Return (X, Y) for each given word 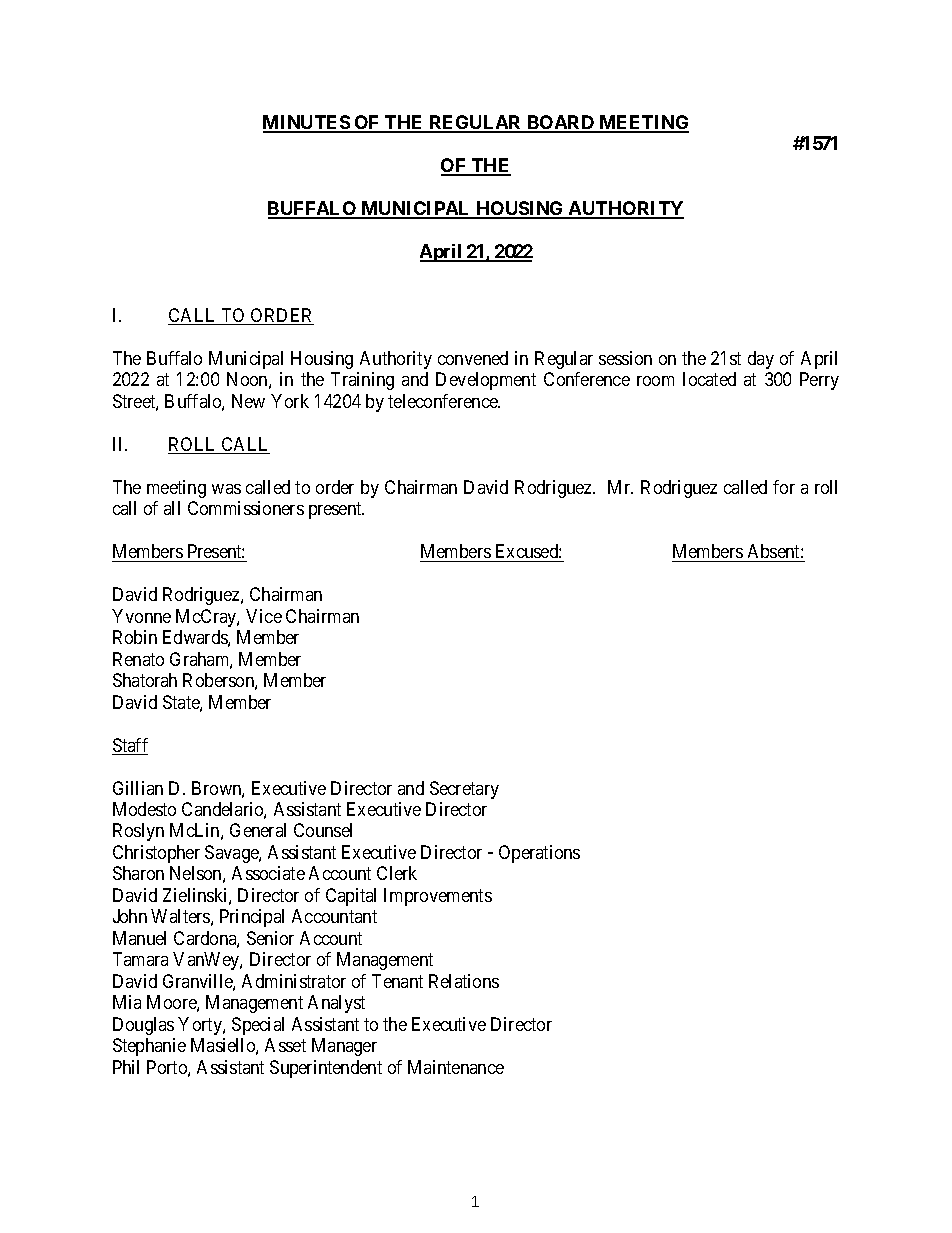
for (784, 487)
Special (258, 1026)
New (248, 401)
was (226, 489)
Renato (138, 659)
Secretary (464, 790)
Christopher (156, 854)
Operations (539, 854)
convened (473, 358)
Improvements (438, 897)
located (709, 379)
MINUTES (307, 123)
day (761, 360)
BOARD (560, 123)
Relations (464, 981)
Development (486, 381)
